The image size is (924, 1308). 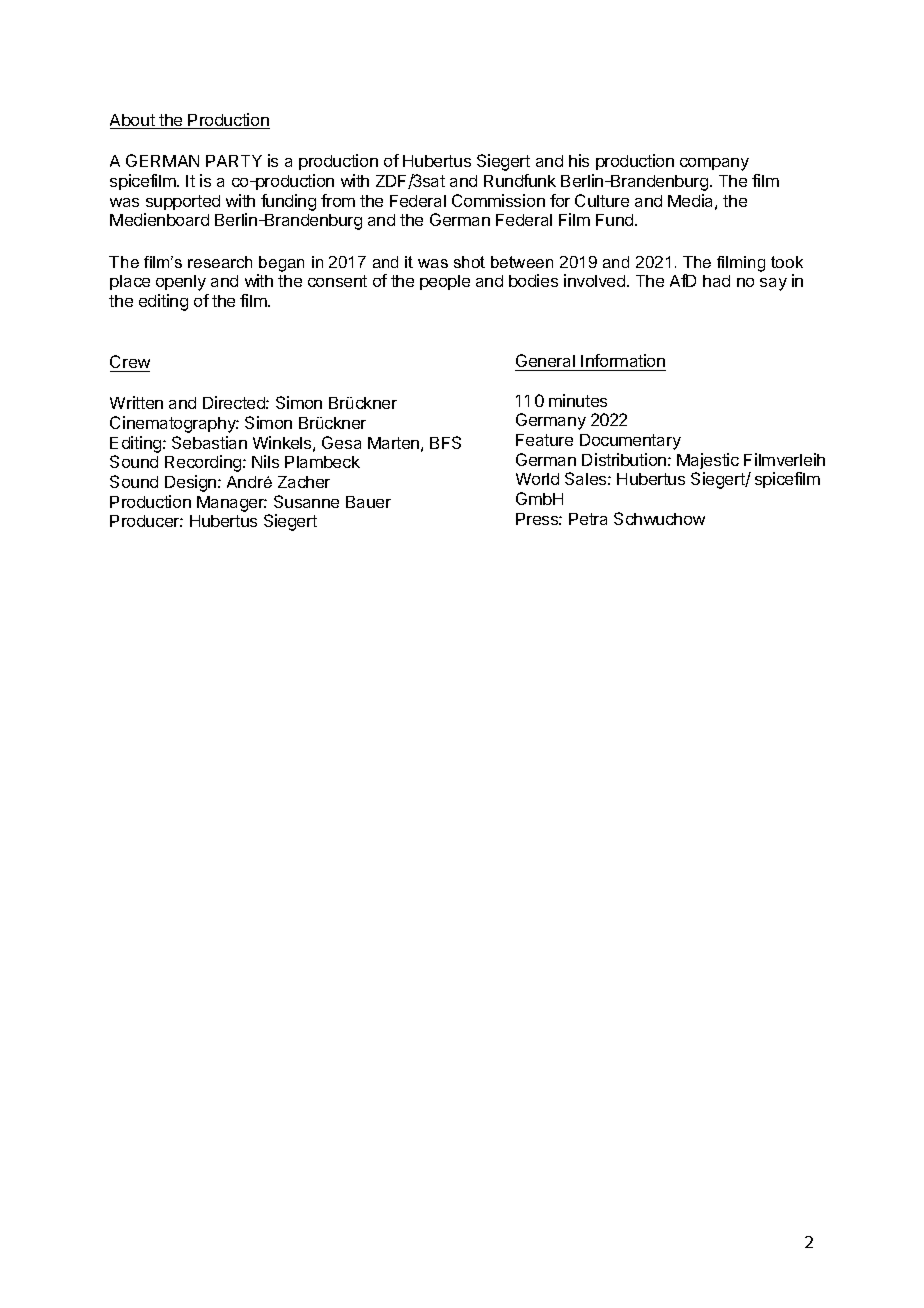 What do you see at coordinates (133, 121) in the screenshot?
I see `About` at bounding box center [133, 121].
